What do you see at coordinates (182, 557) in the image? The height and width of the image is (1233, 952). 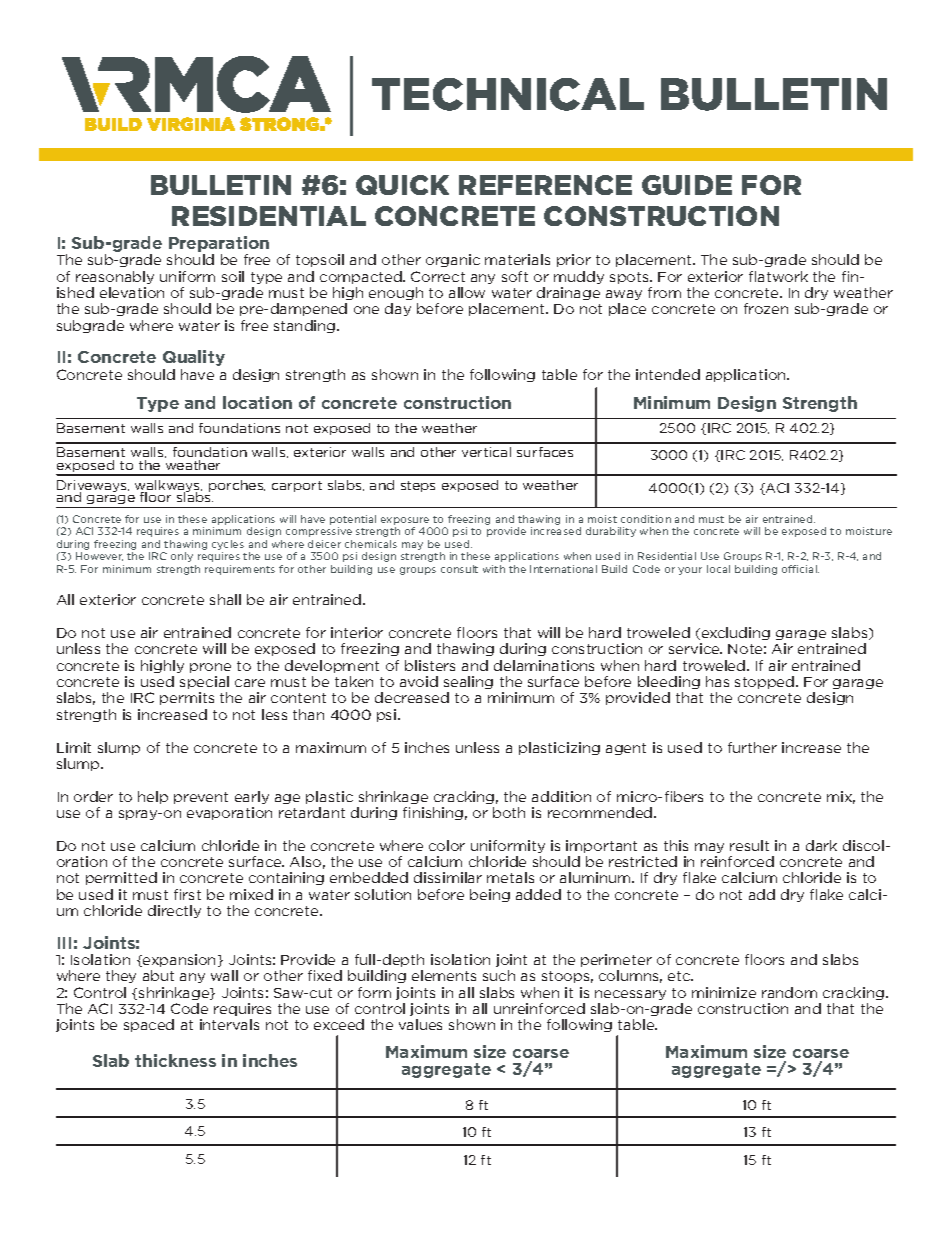 I see `only` at bounding box center [182, 557].
